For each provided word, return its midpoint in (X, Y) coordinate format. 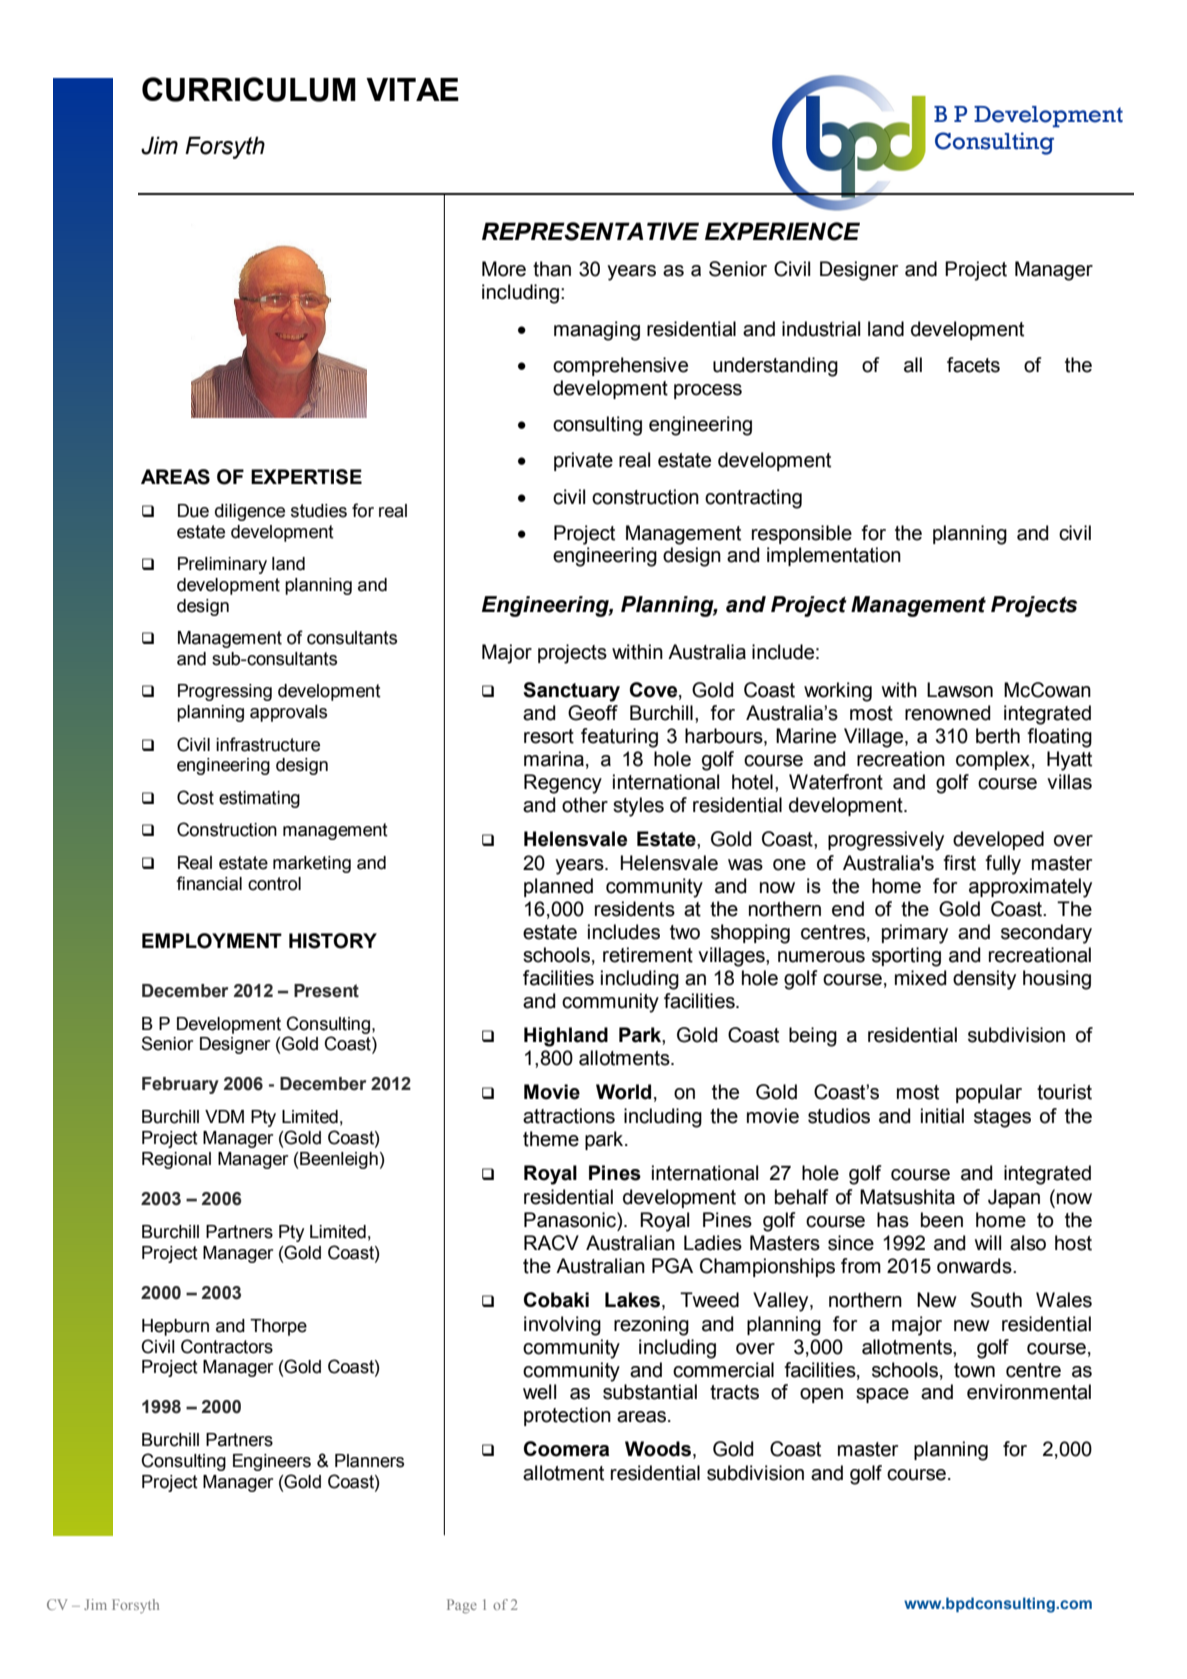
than (552, 269)
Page (462, 1606)
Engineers (272, 1462)
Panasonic (571, 1220)
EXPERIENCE (782, 231)
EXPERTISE (306, 477)
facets (973, 365)
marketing (312, 864)
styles (638, 807)
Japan (1014, 1198)
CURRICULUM (249, 89)
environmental (1029, 1392)
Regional (176, 1160)
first (959, 863)
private (583, 461)
